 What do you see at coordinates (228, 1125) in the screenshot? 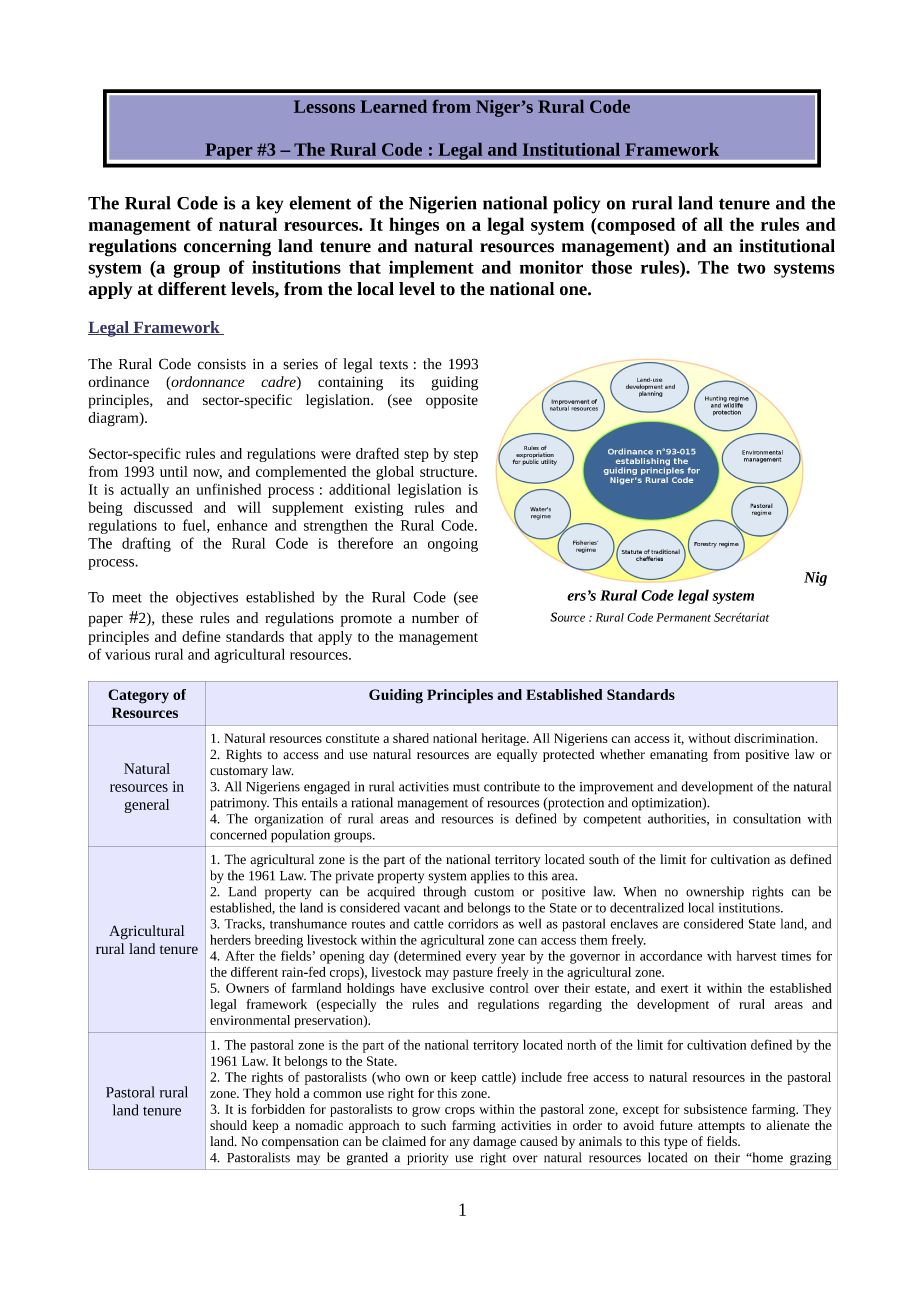
I see `should` at bounding box center [228, 1125].
